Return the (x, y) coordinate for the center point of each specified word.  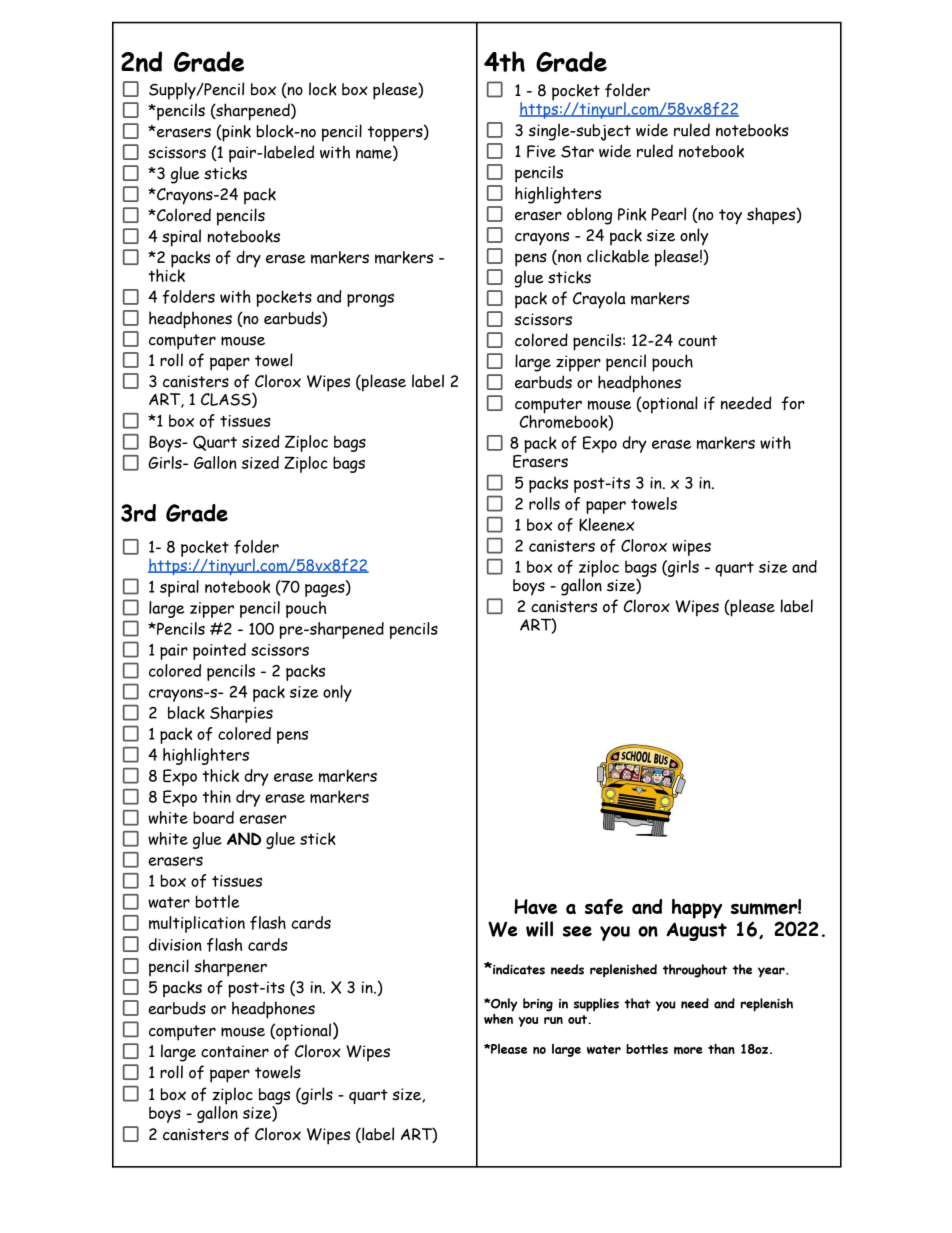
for (793, 403)
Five (541, 151)
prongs (370, 300)
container (235, 1051)
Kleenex (606, 524)
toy (730, 217)
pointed (219, 651)
